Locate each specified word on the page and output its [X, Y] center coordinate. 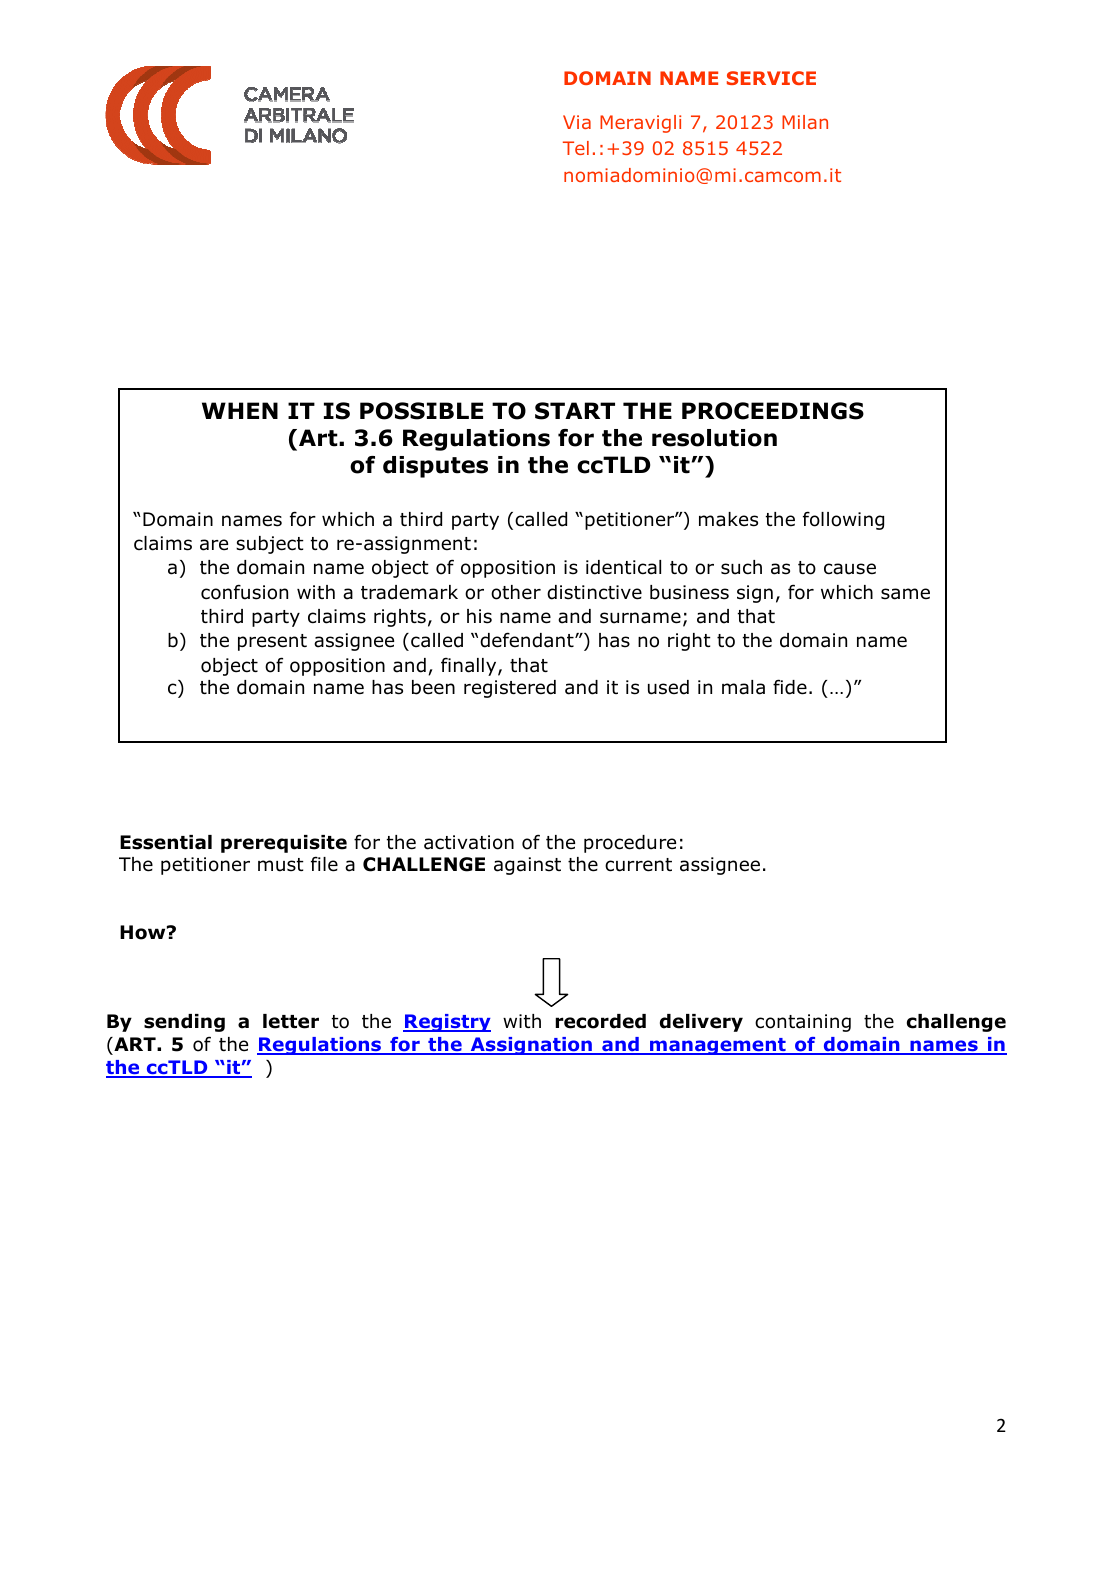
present [272, 642]
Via [577, 122]
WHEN [240, 410]
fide [790, 687]
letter [291, 1021]
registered [510, 689]
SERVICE [771, 78]
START [575, 411]
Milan [805, 122]
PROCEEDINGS [773, 411]
